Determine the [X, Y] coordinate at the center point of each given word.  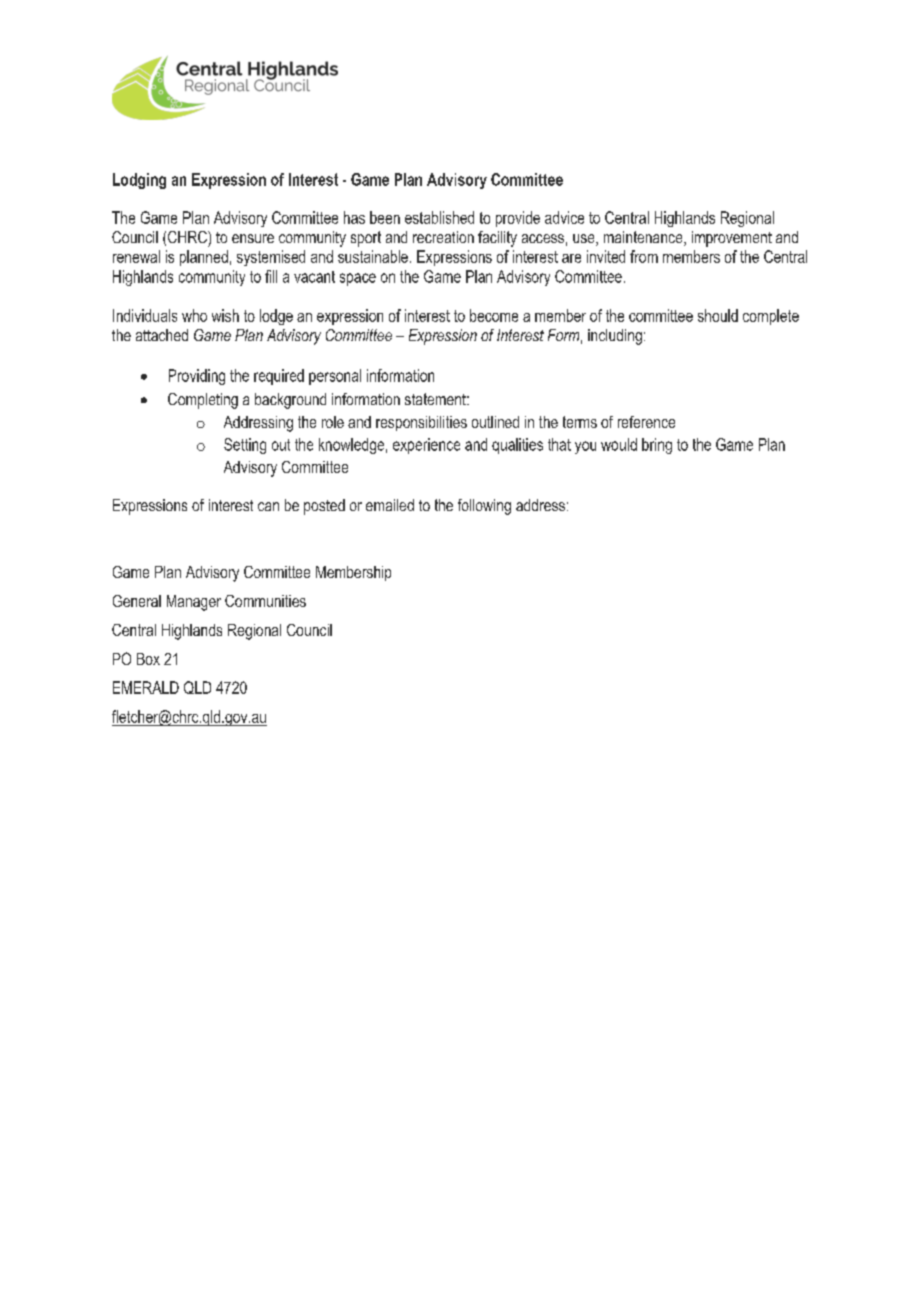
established [439, 217]
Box [148, 659]
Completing [203, 401]
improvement [732, 239]
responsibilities [421, 423]
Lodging [139, 181]
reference [646, 422]
